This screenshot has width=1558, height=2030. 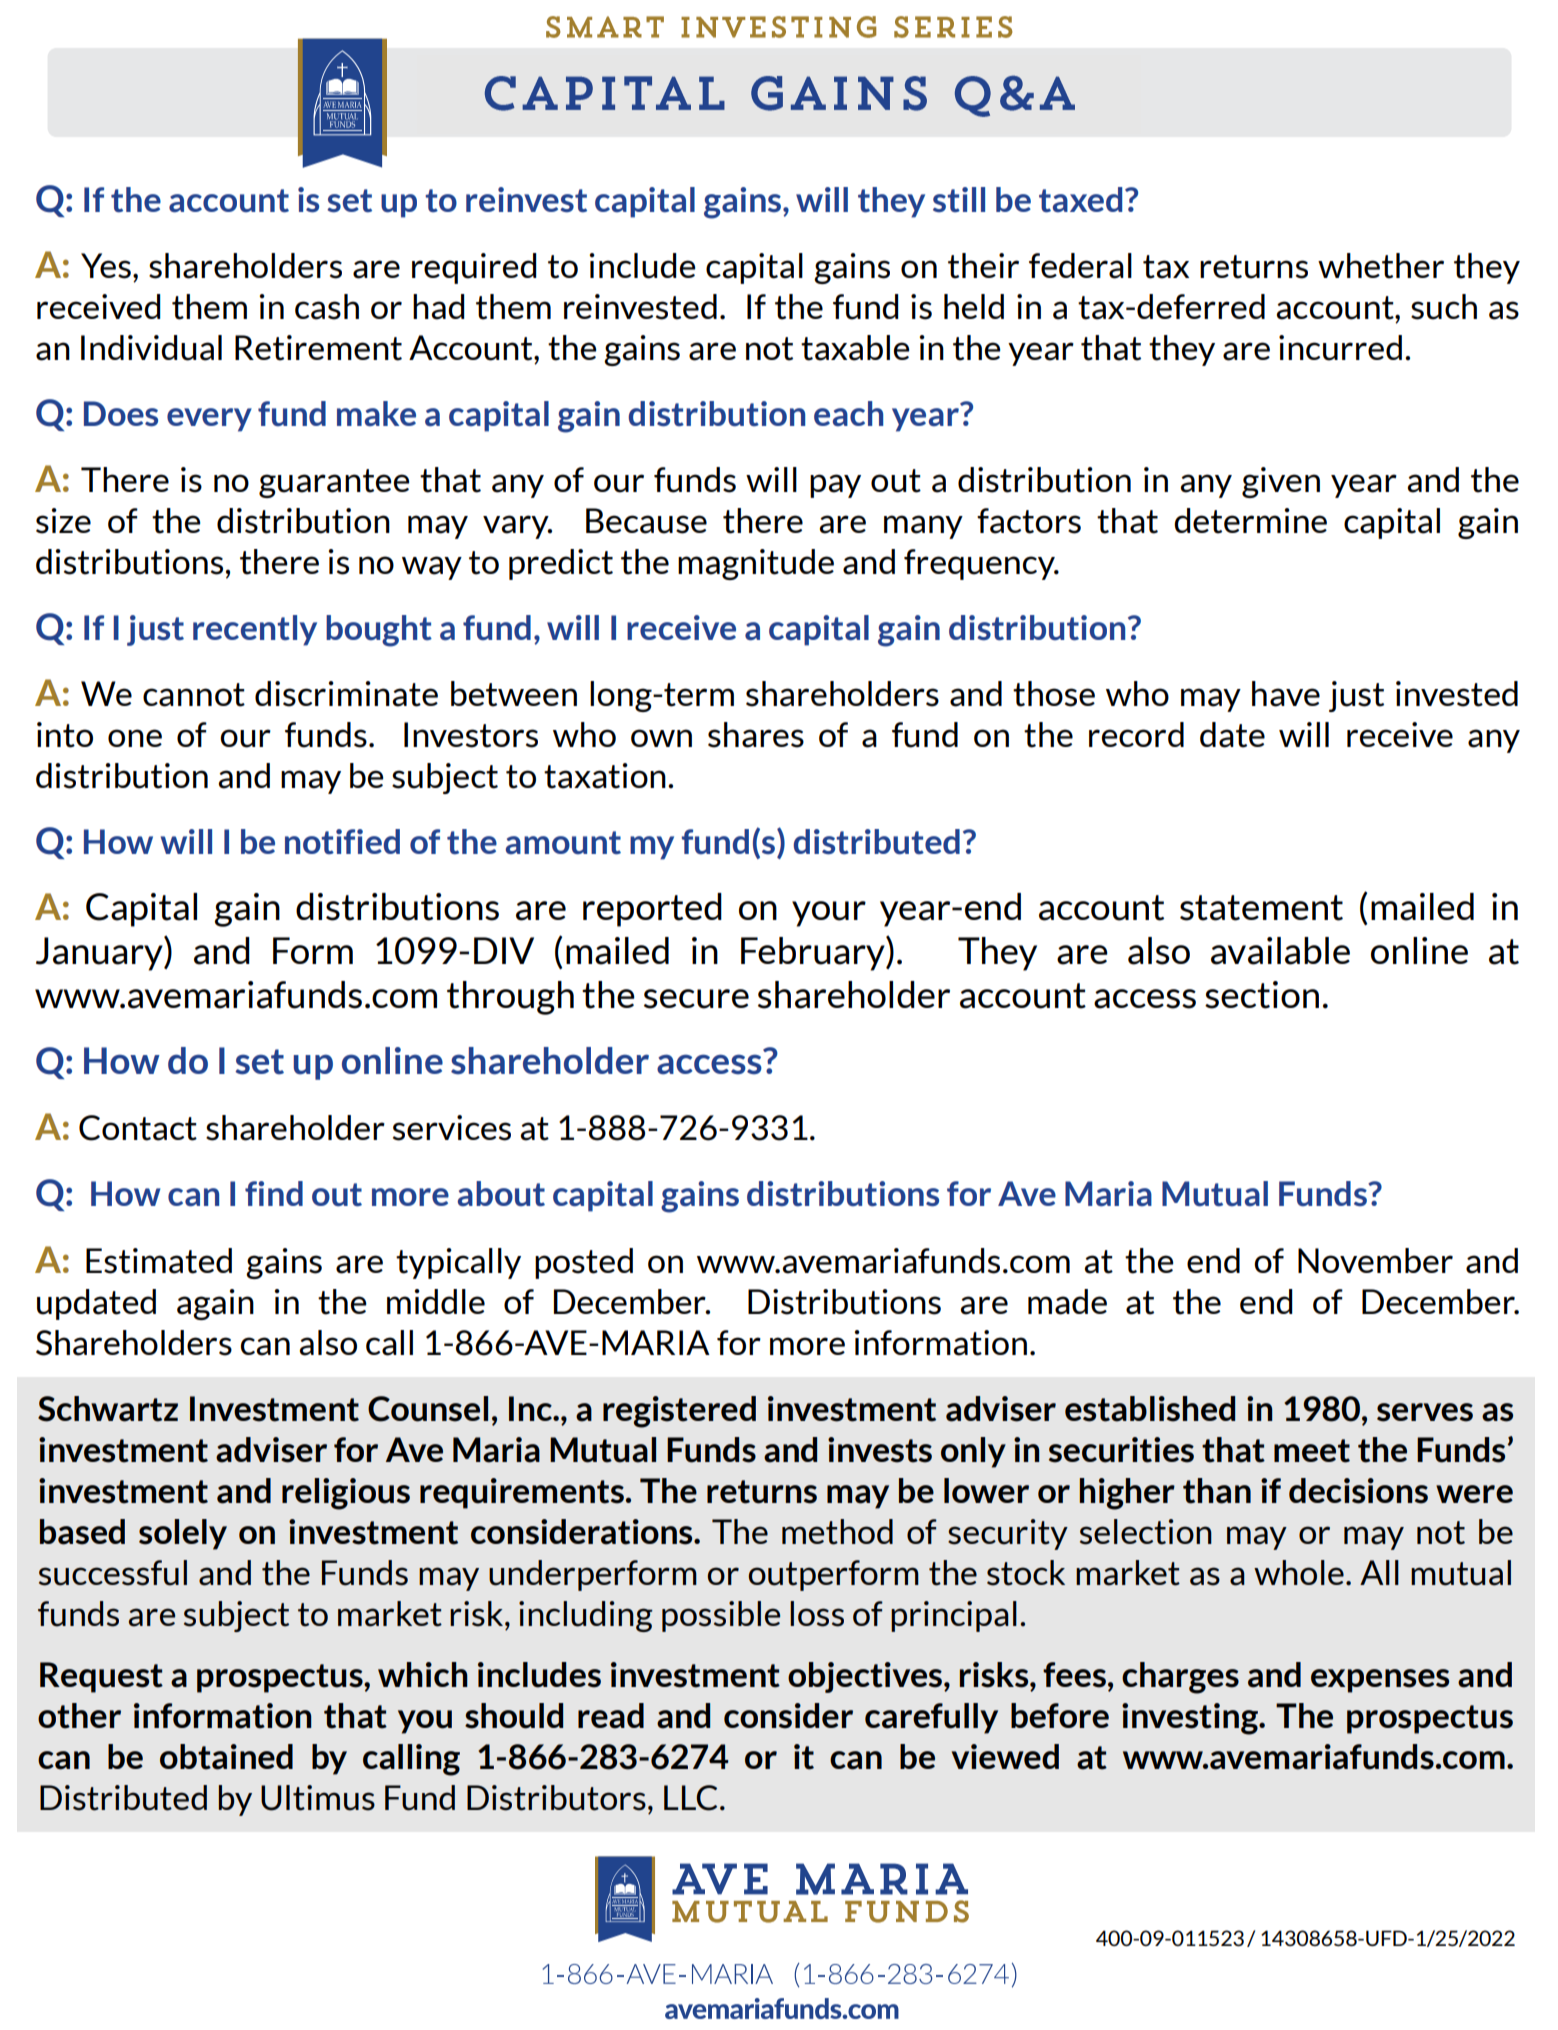 What do you see at coordinates (1381, 266) in the screenshot?
I see `whether` at bounding box center [1381, 266].
